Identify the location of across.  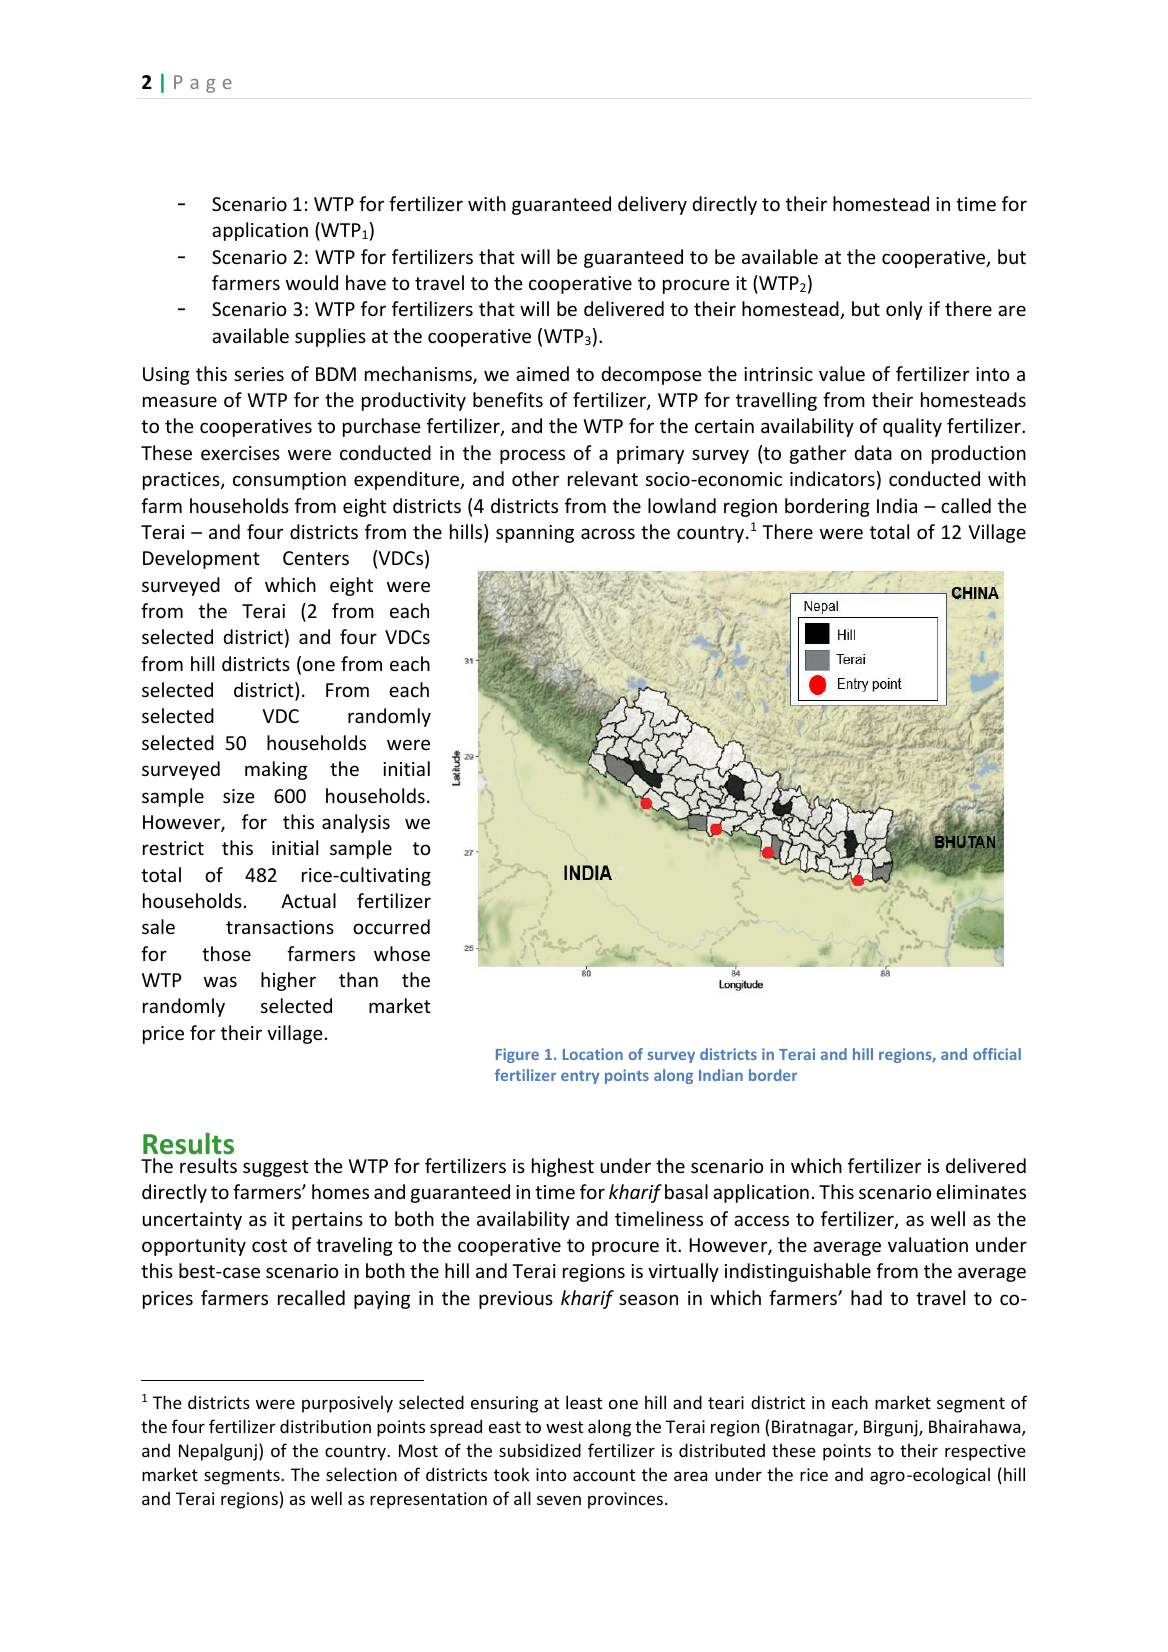
(608, 533).
